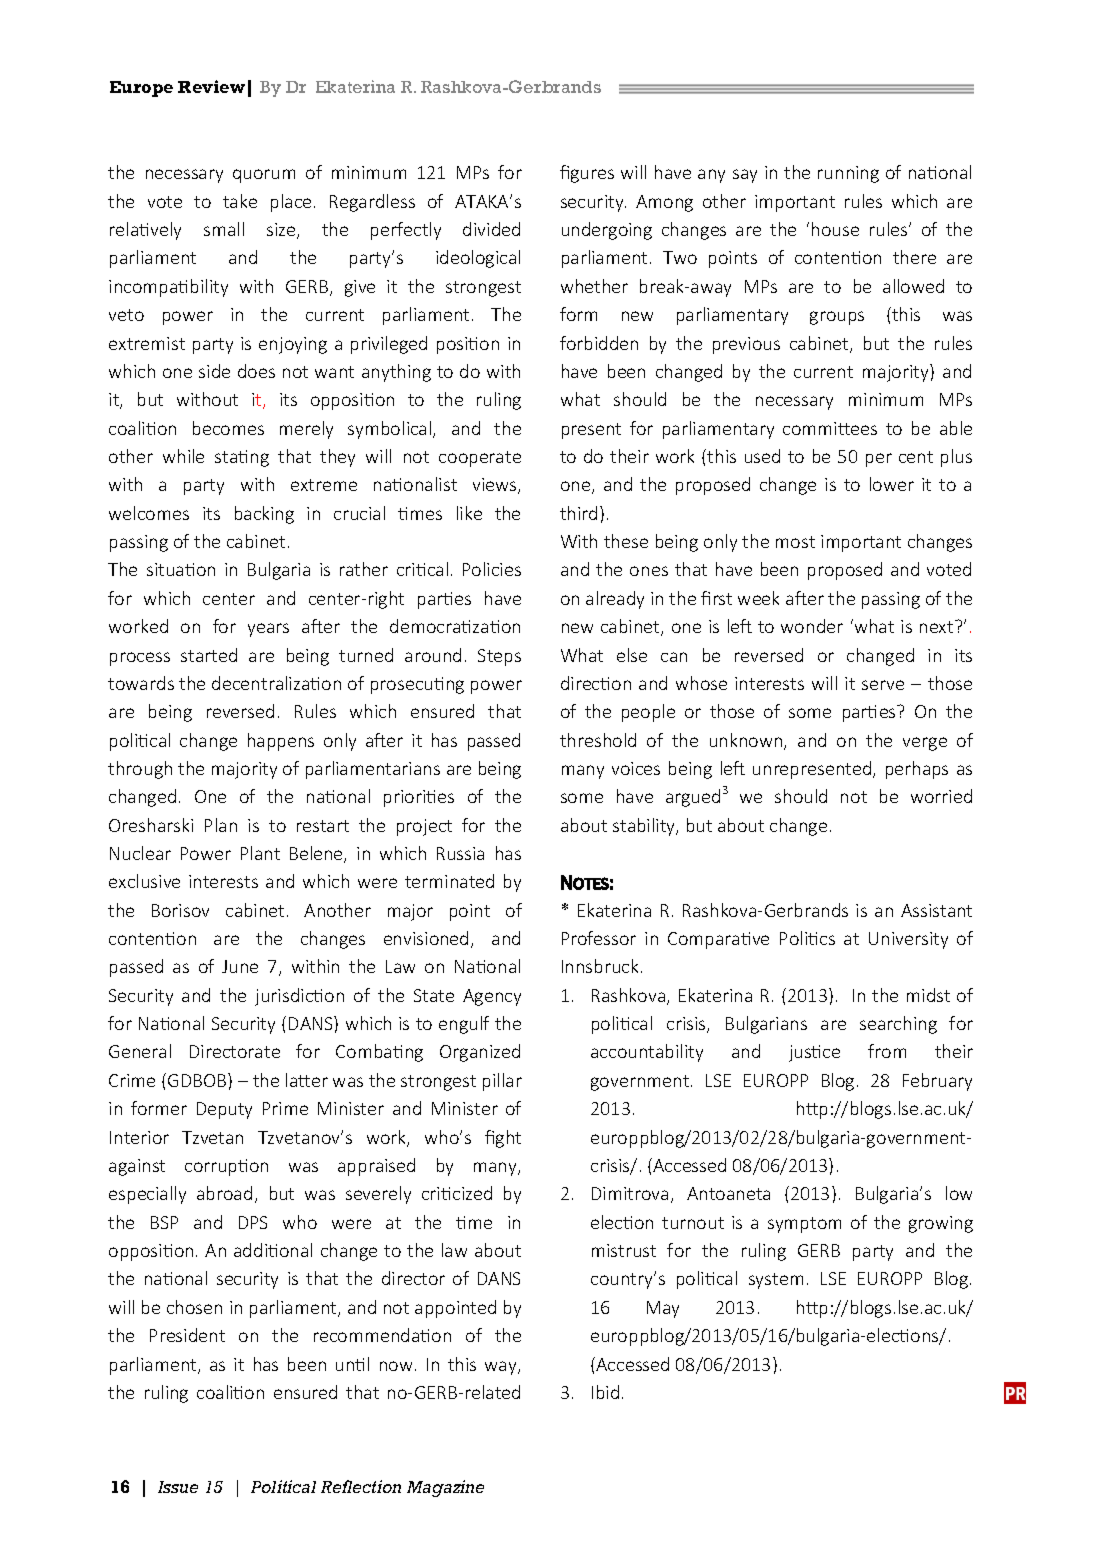  What do you see at coordinates (281, 742) in the document?
I see `happens` at bounding box center [281, 742].
